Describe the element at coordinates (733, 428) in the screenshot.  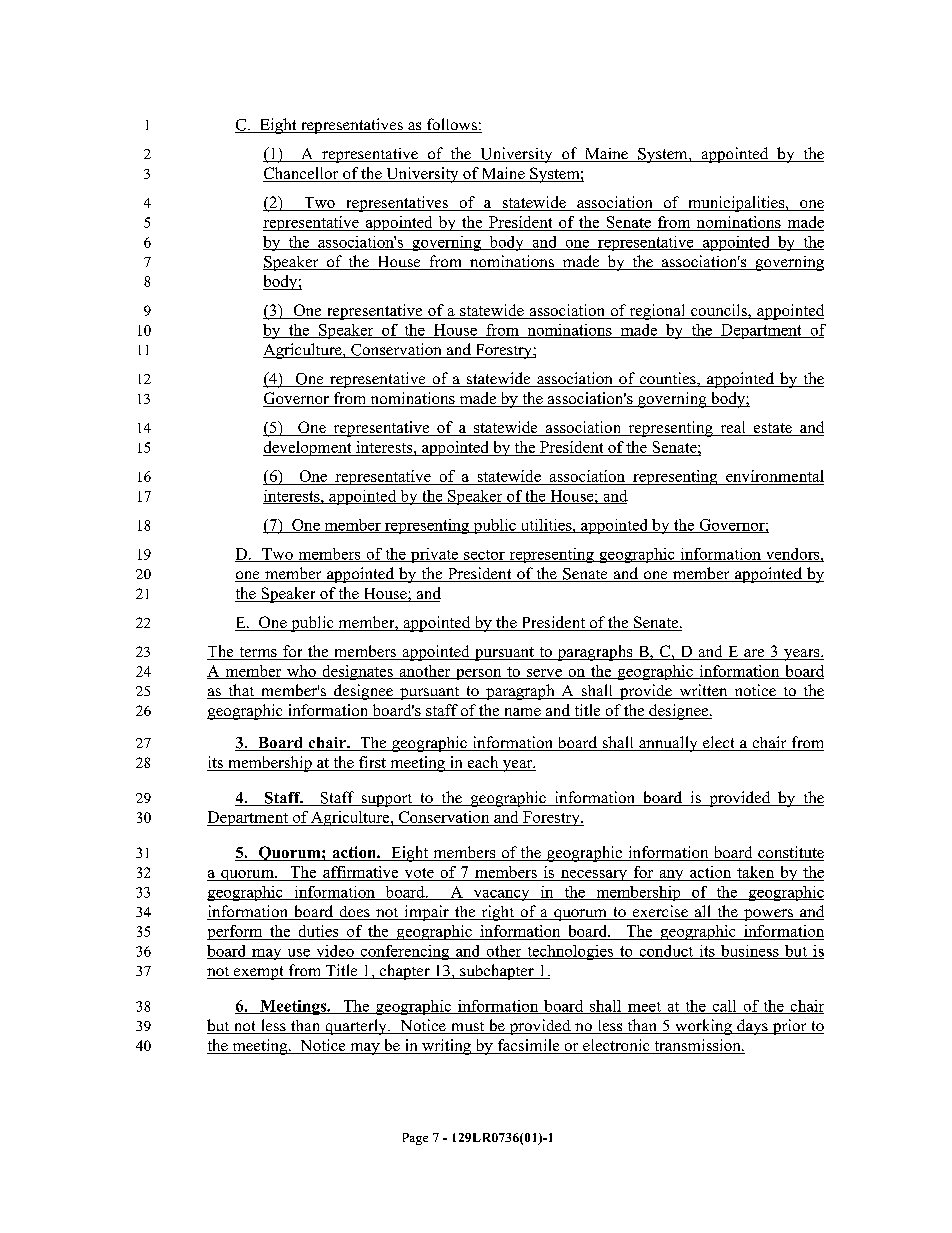
I see `real` at that location.
